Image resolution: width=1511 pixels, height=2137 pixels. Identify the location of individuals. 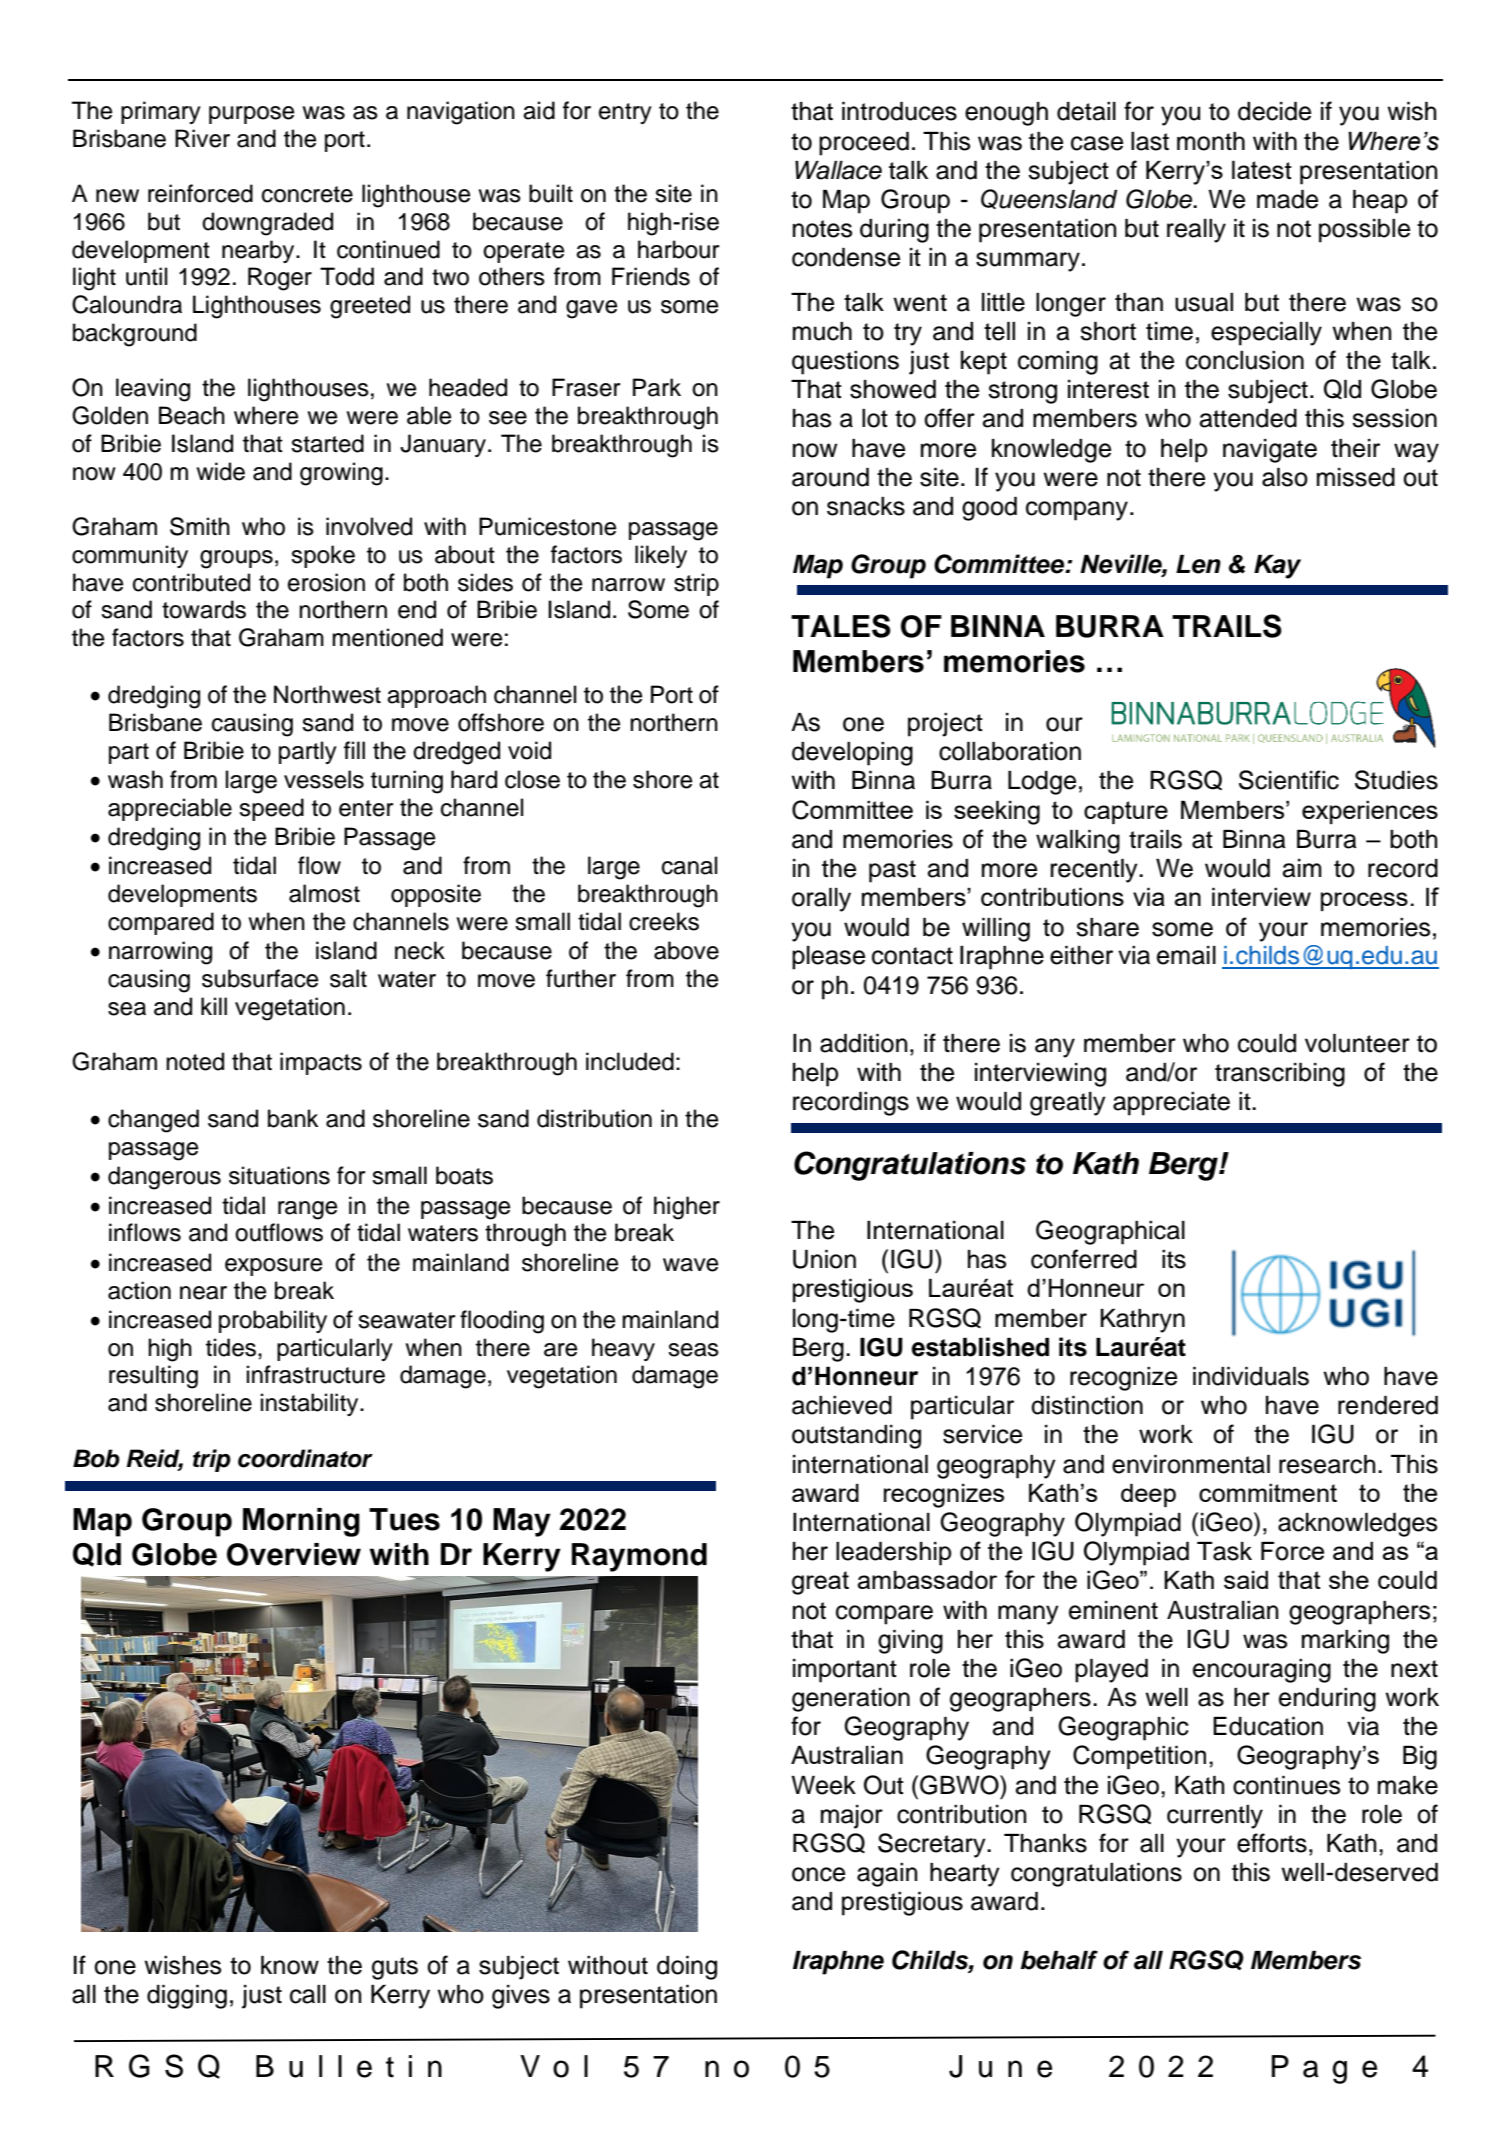
(1251, 1376).
